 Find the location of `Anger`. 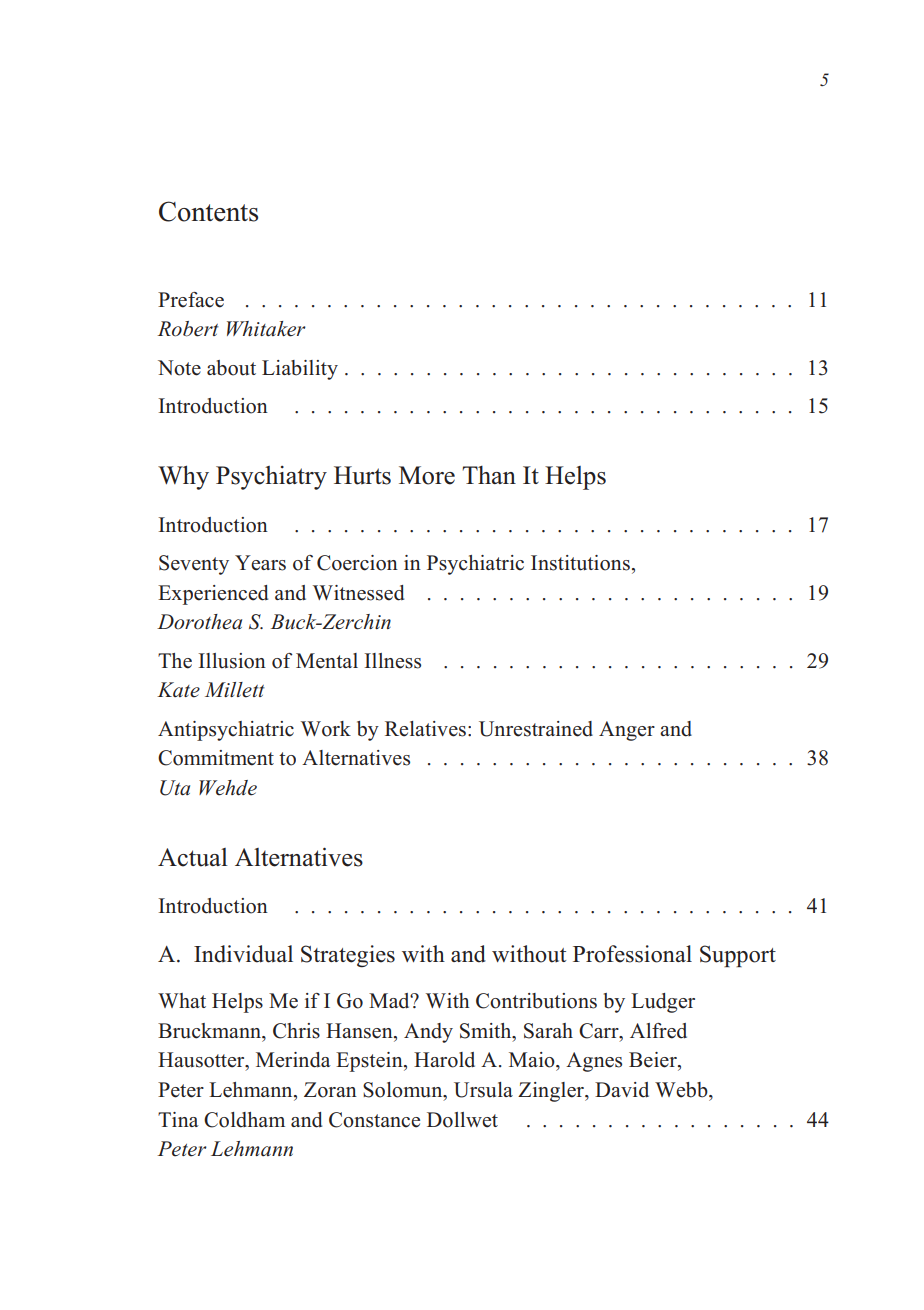

Anger is located at coordinates (627, 731).
